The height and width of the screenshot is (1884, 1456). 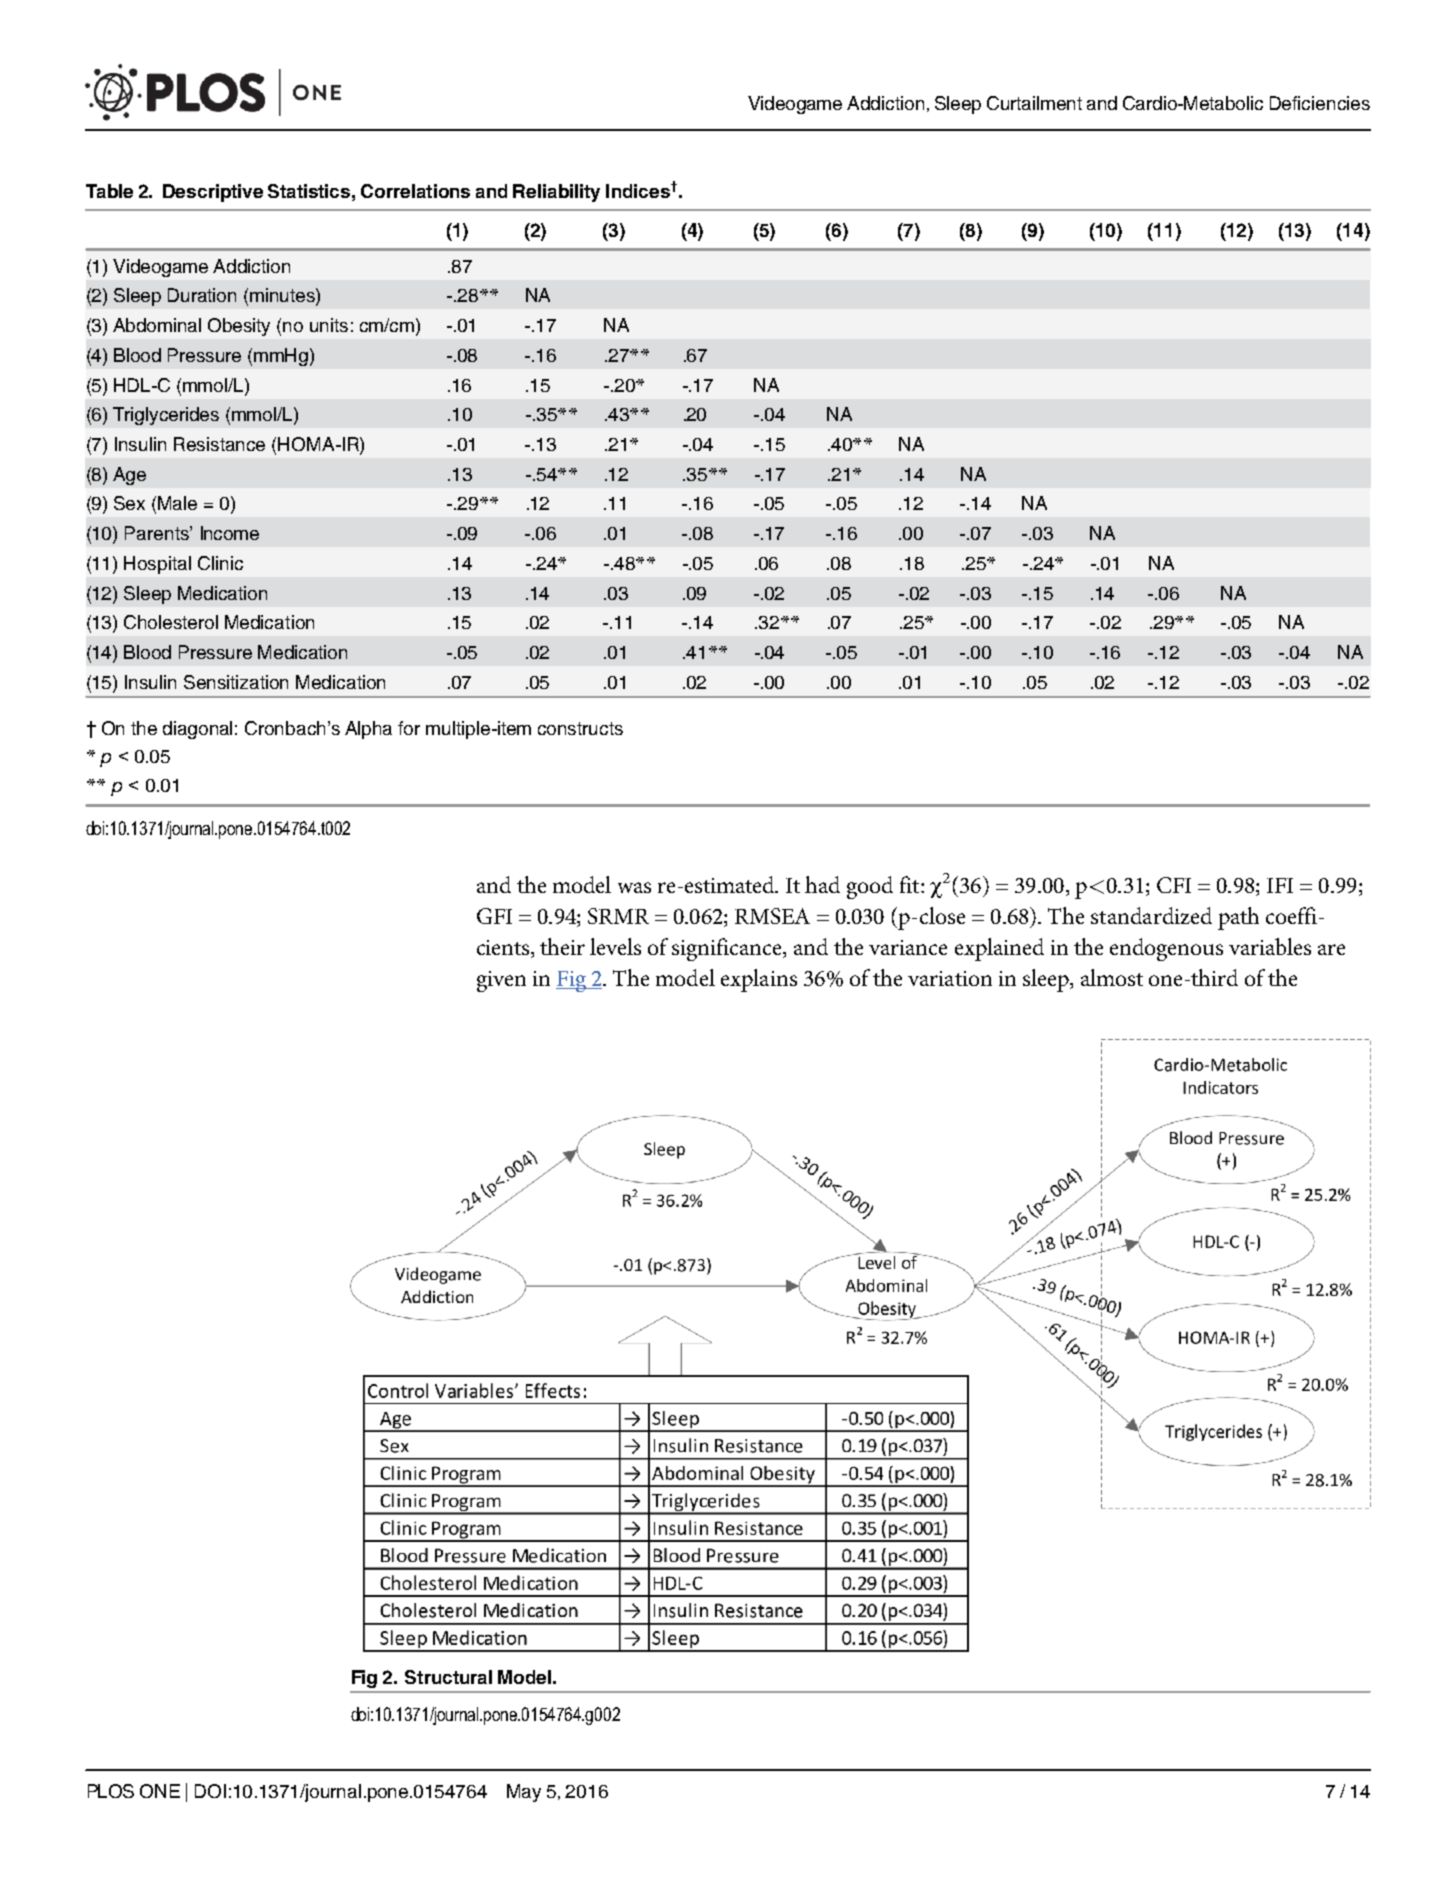 What do you see at coordinates (580, 728) in the screenshot?
I see `constructs` at bounding box center [580, 728].
